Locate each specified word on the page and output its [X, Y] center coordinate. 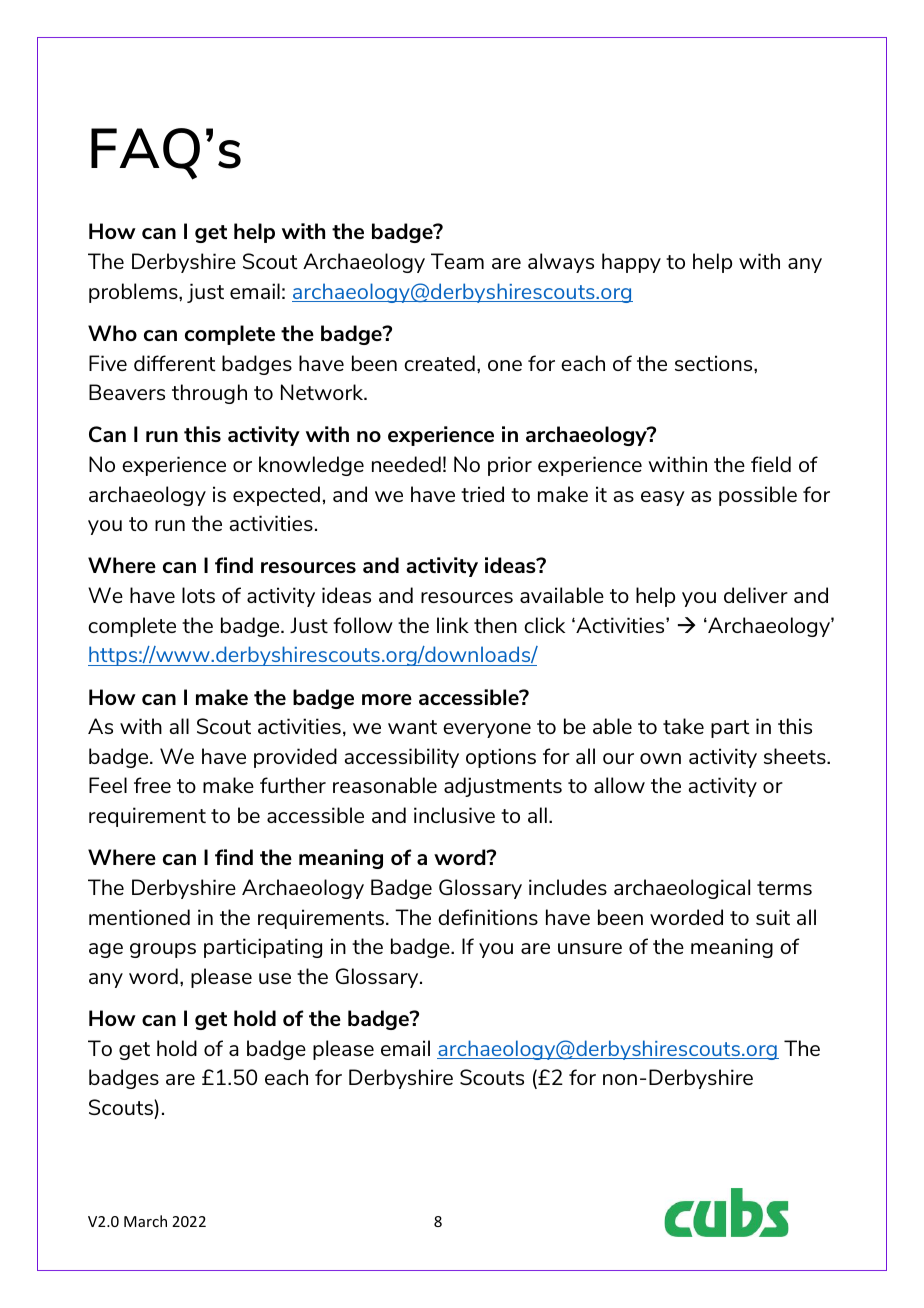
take [683, 726]
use [275, 978]
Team [457, 261]
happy [631, 263]
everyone [487, 730]
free [152, 785]
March [145, 1221]
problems [134, 293]
